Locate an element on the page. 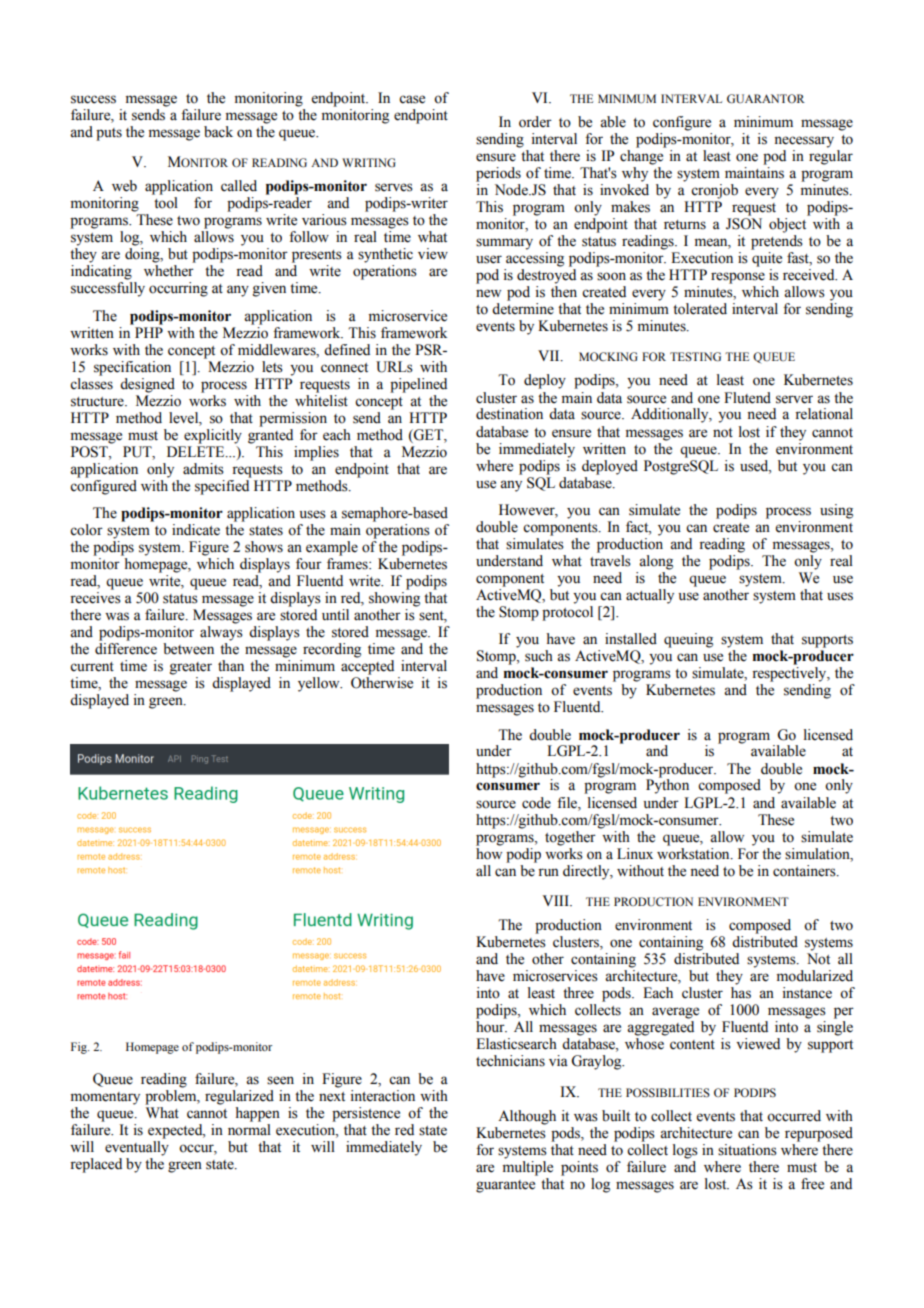  GUARANTOR is located at coordinates (766, 98).
